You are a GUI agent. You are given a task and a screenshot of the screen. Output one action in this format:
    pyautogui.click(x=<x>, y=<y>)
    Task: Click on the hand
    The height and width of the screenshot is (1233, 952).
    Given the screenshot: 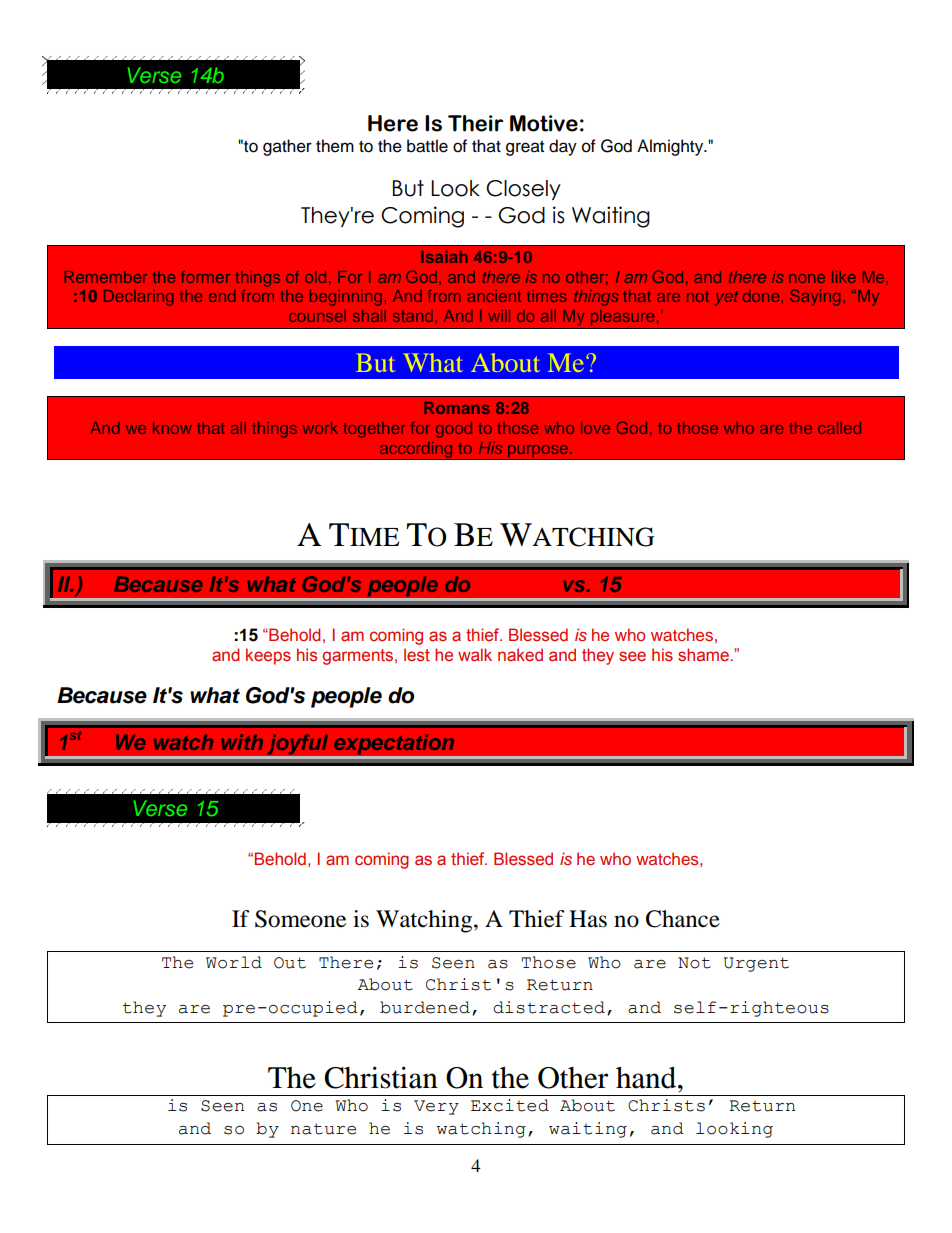 What is the action you would take?
    pyautogui.click(x=647, y=1078)
